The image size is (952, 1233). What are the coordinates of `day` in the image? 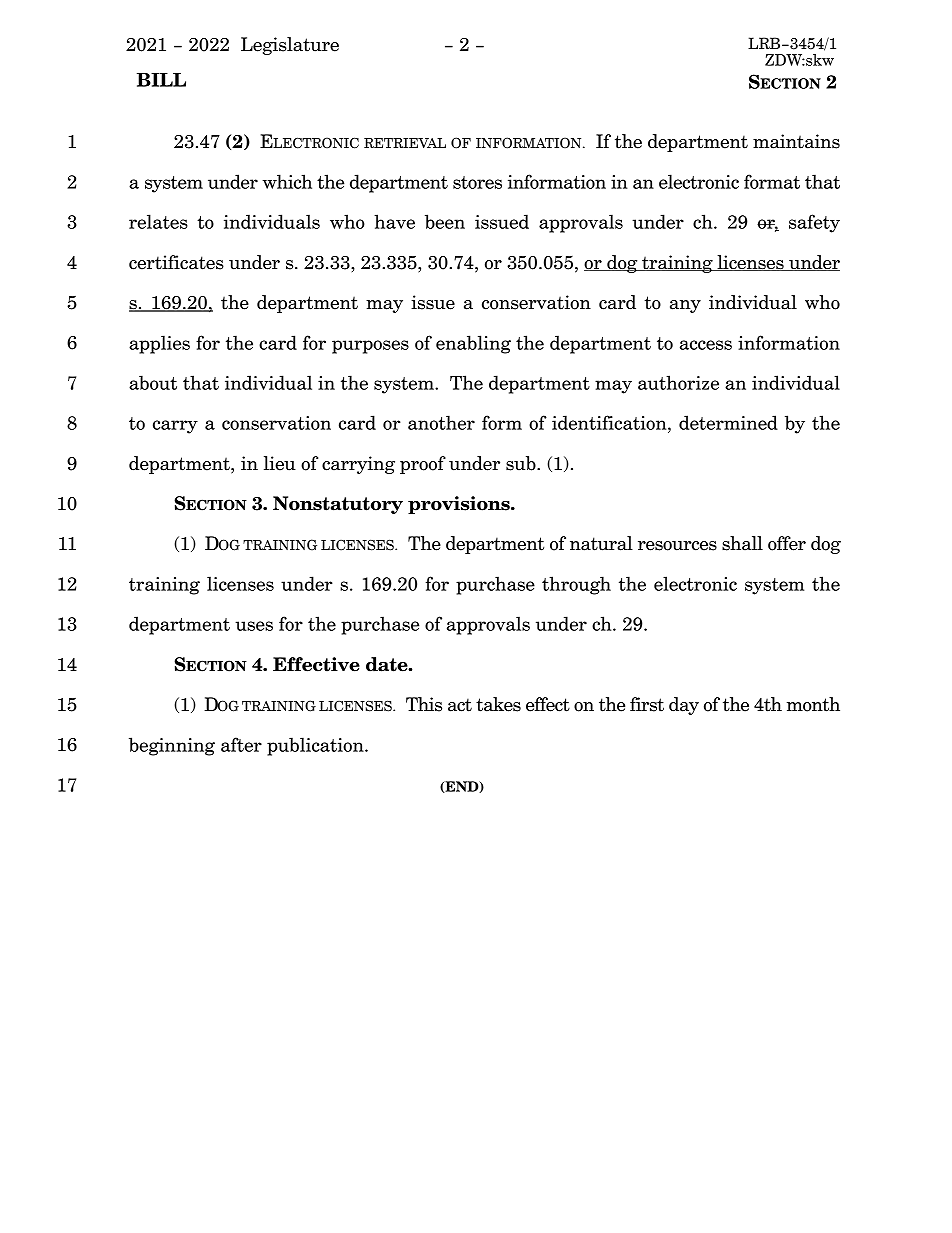 It's located at (684, 706).
